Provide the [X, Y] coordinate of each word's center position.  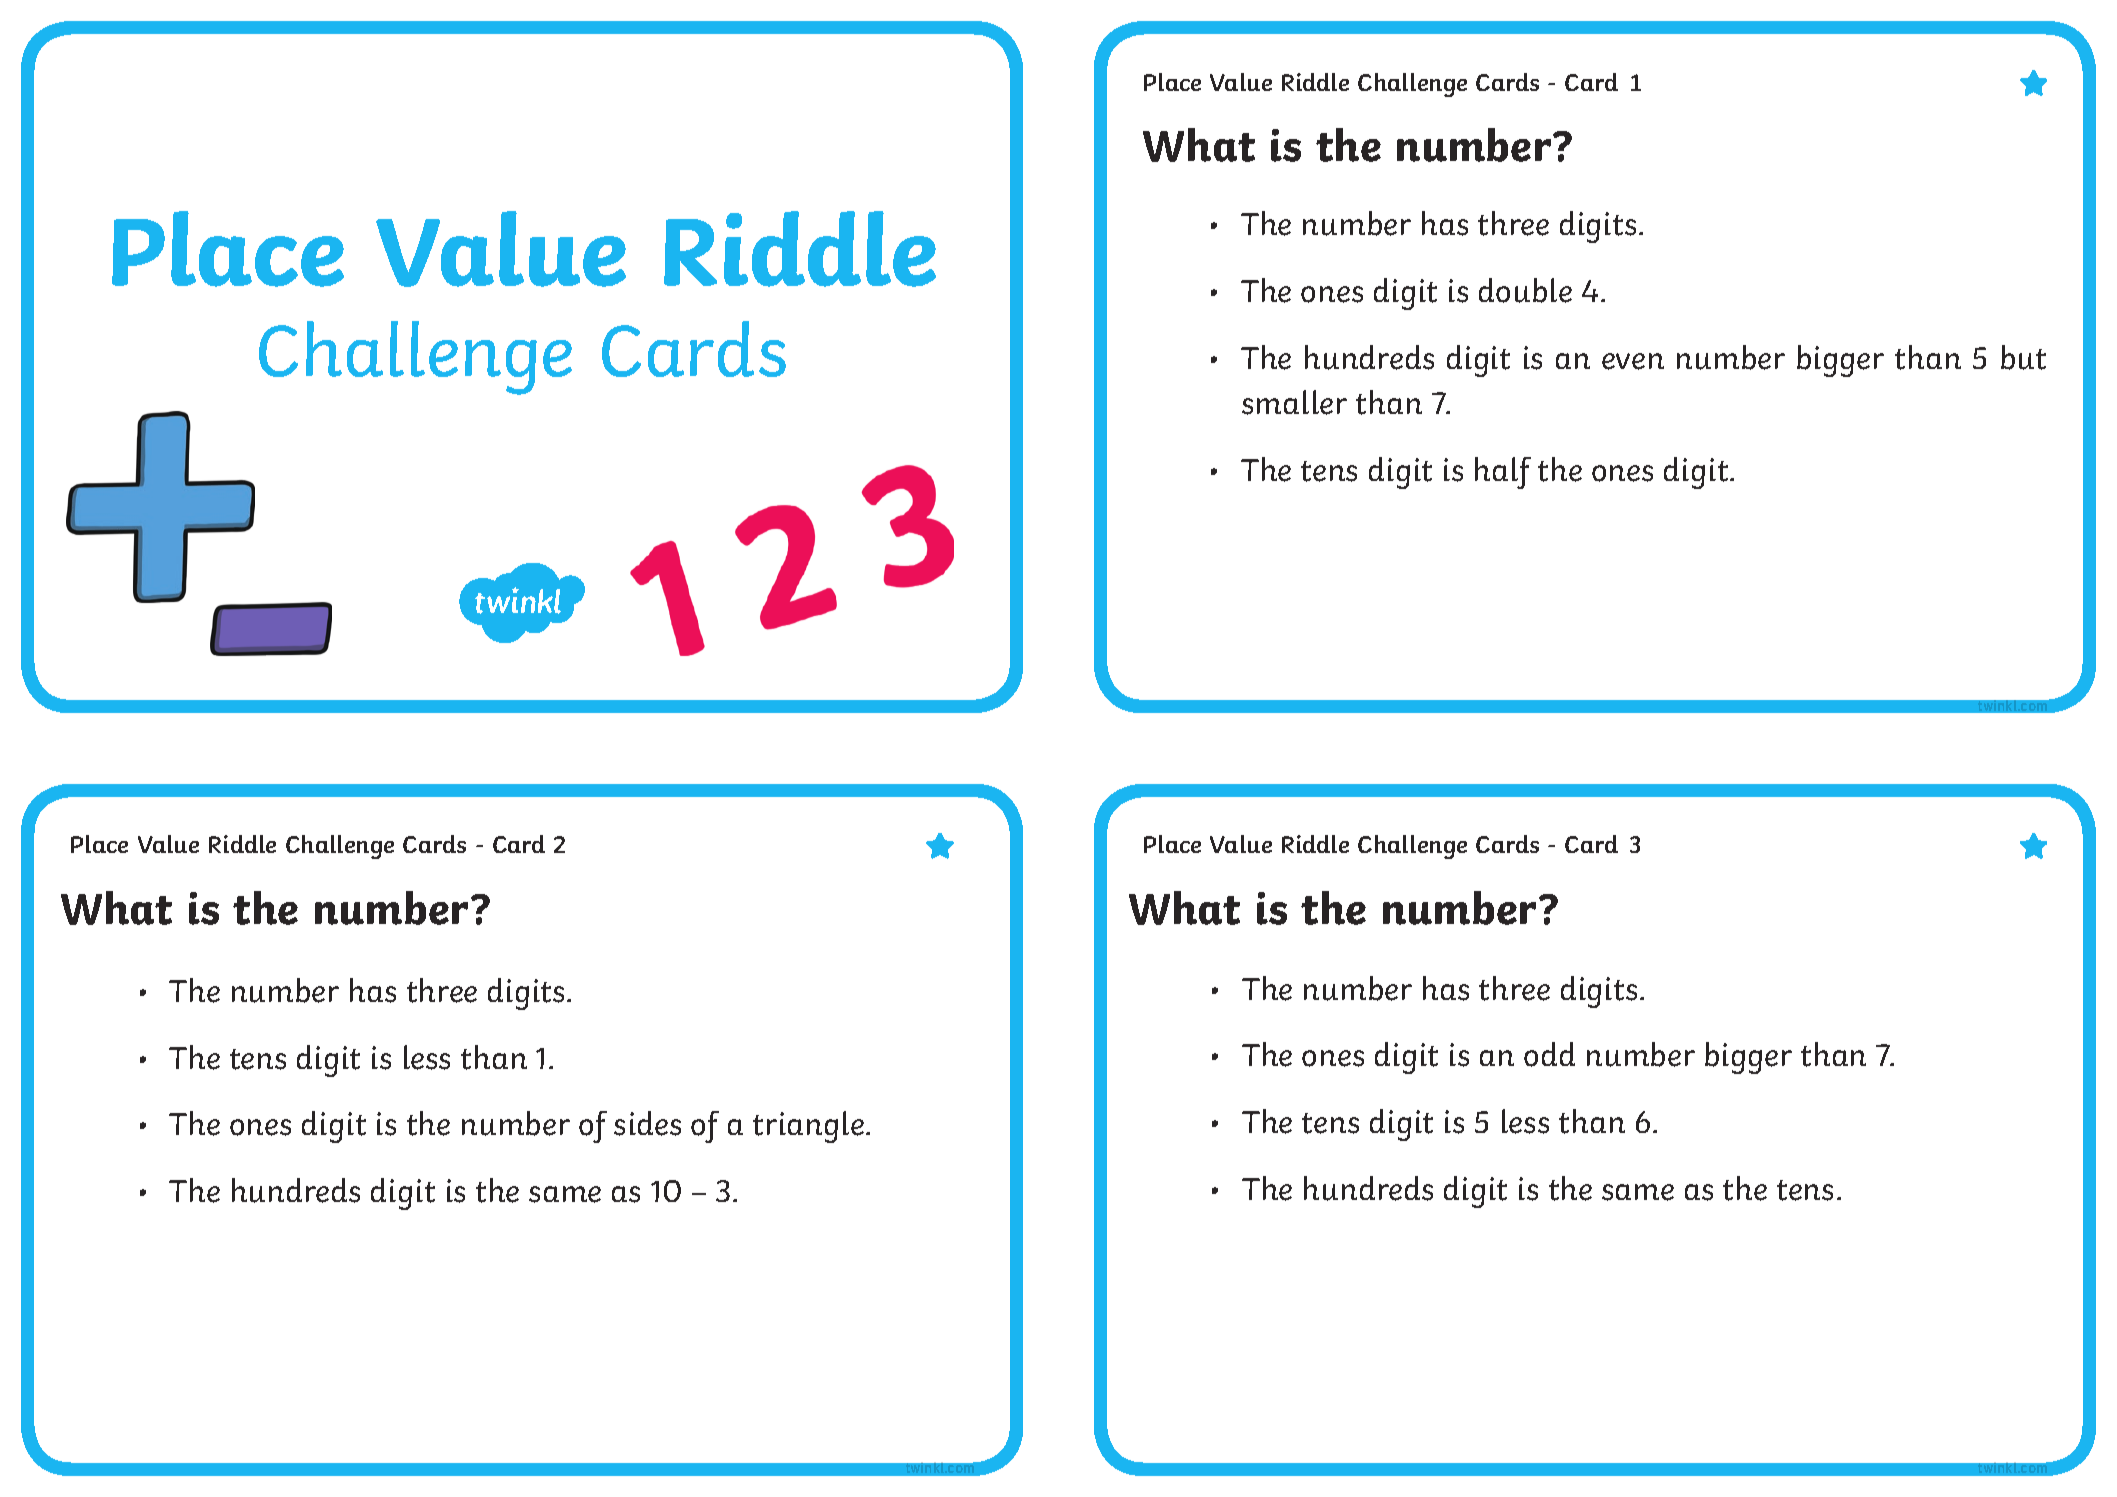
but [2023, 357]
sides [647, 1123]
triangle [808, 1127]
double [1525, 290]
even [1633, 361]
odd [1549, 1054]
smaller [1294, 402]
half [1503, 473]
